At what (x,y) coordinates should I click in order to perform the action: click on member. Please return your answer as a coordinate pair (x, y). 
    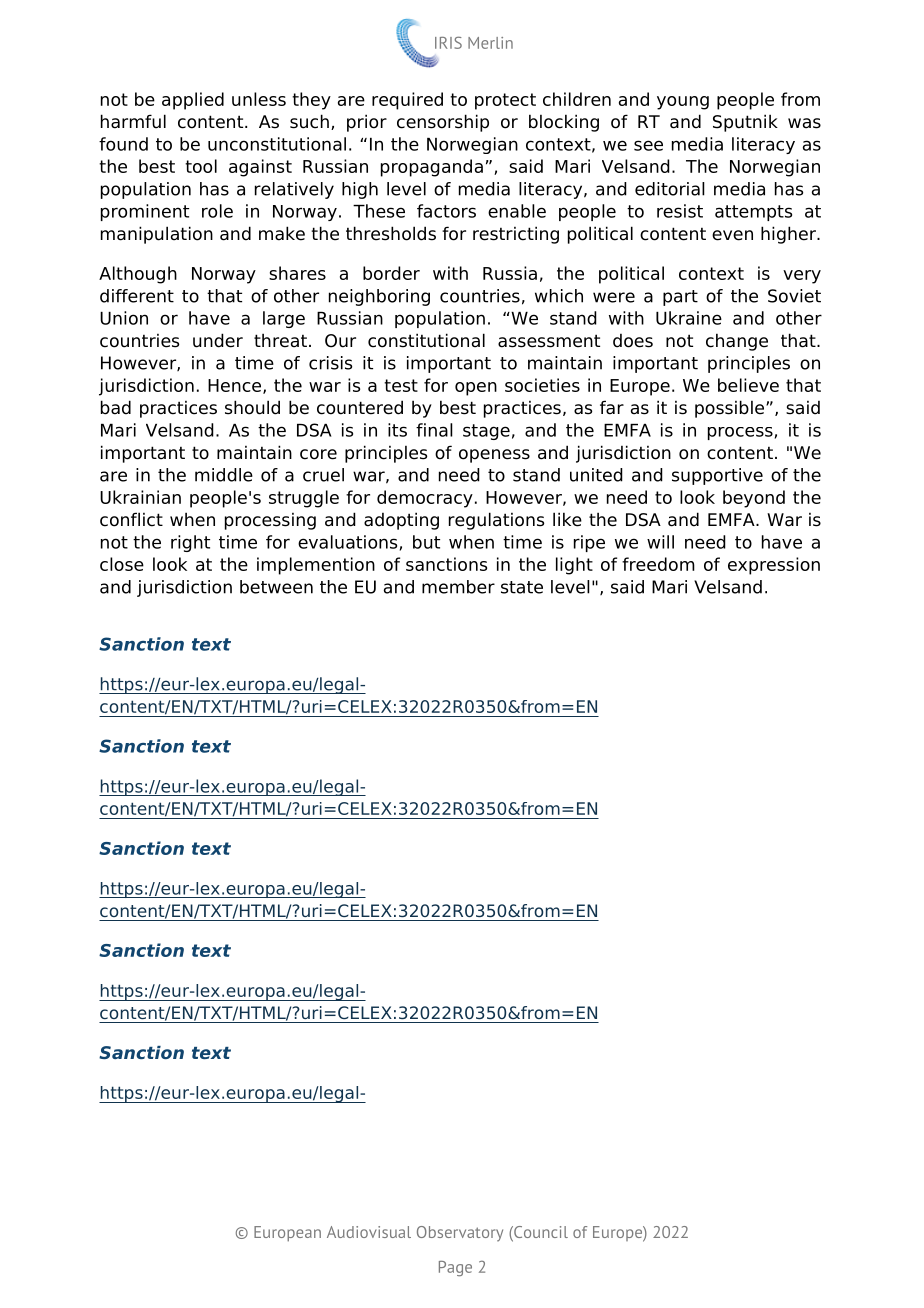
    Looking at the image, I should click on (458, 587).
